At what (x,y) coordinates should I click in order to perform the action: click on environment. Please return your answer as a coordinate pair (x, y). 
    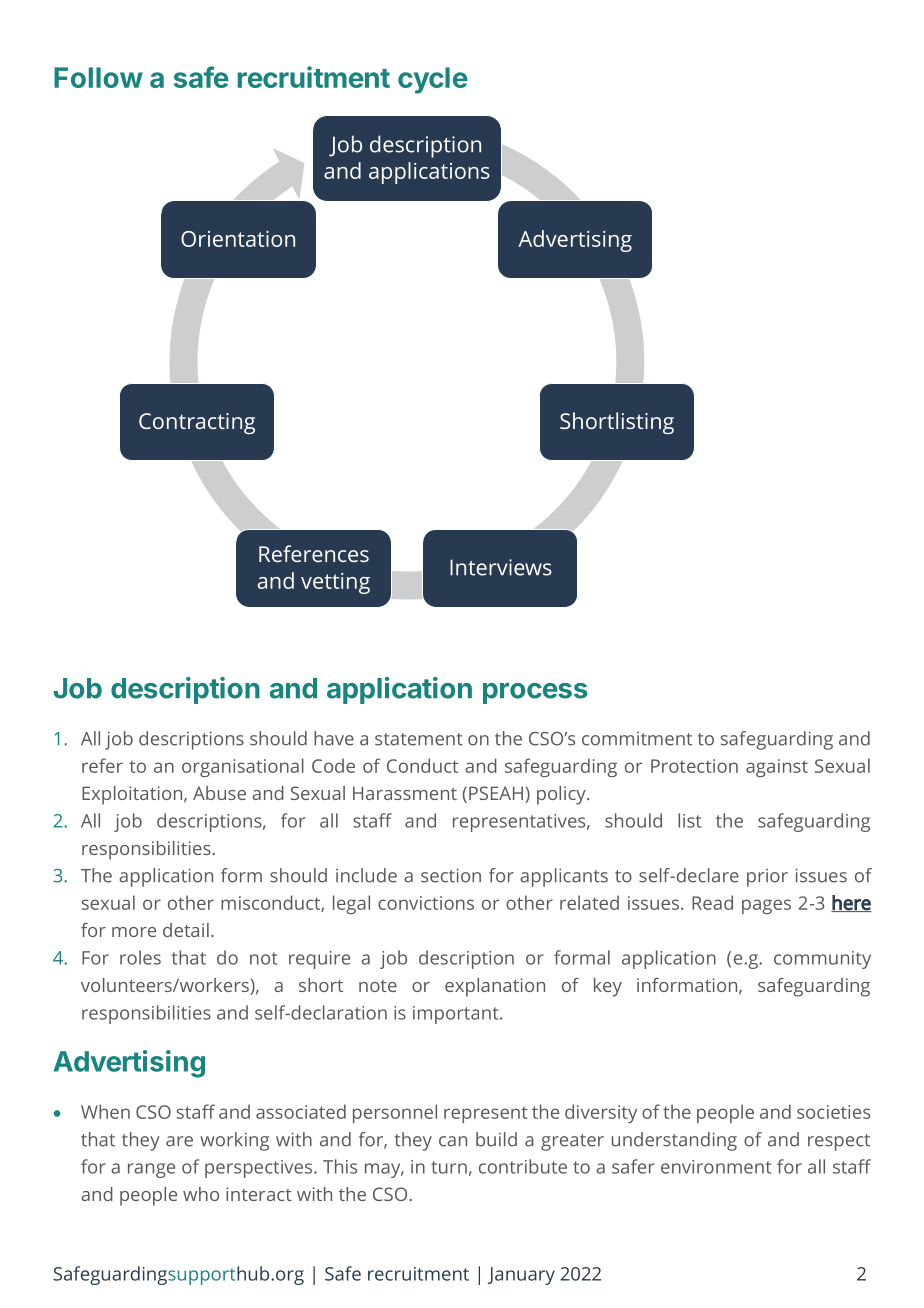
    Looking at the image, I should click on (716, 1167).
